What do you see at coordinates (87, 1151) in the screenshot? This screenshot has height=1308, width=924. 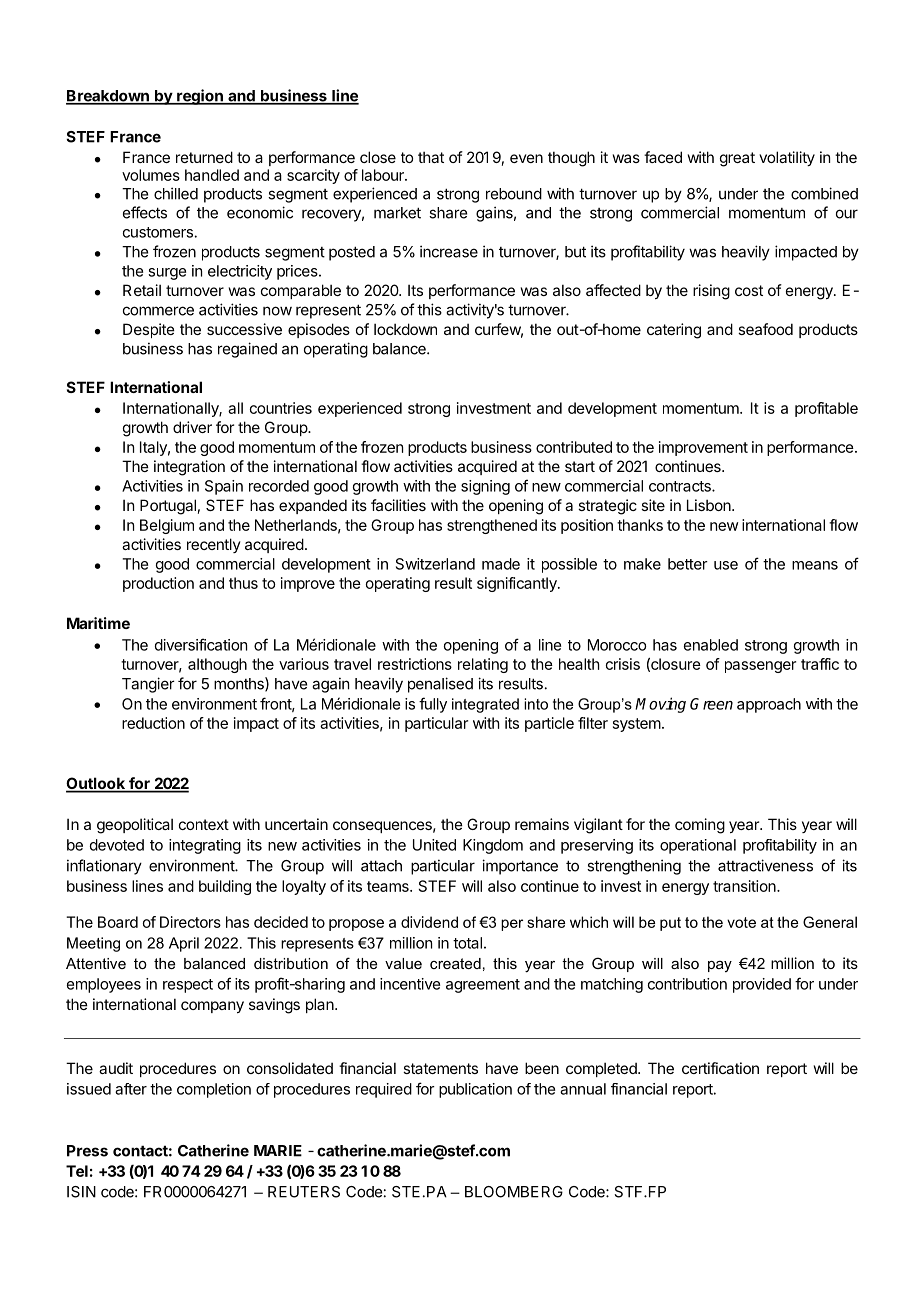 I see `Press` at bounding box center [87, 1151].
